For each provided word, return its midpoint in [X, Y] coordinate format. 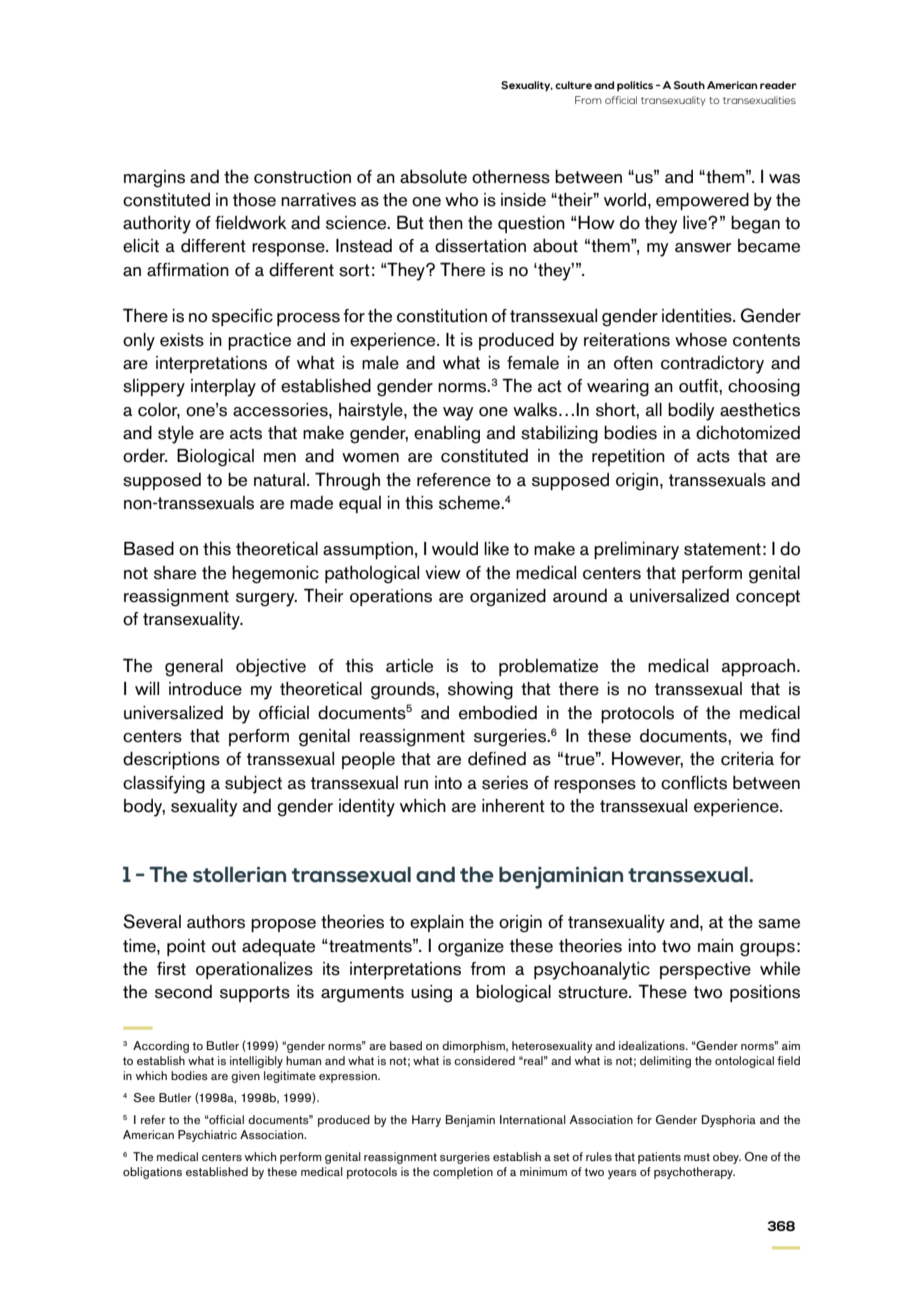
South [689, 85]
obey [727, 1158]
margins [154, 179]
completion [463, 1173]
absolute [433, 177]
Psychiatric [207, 1136]
